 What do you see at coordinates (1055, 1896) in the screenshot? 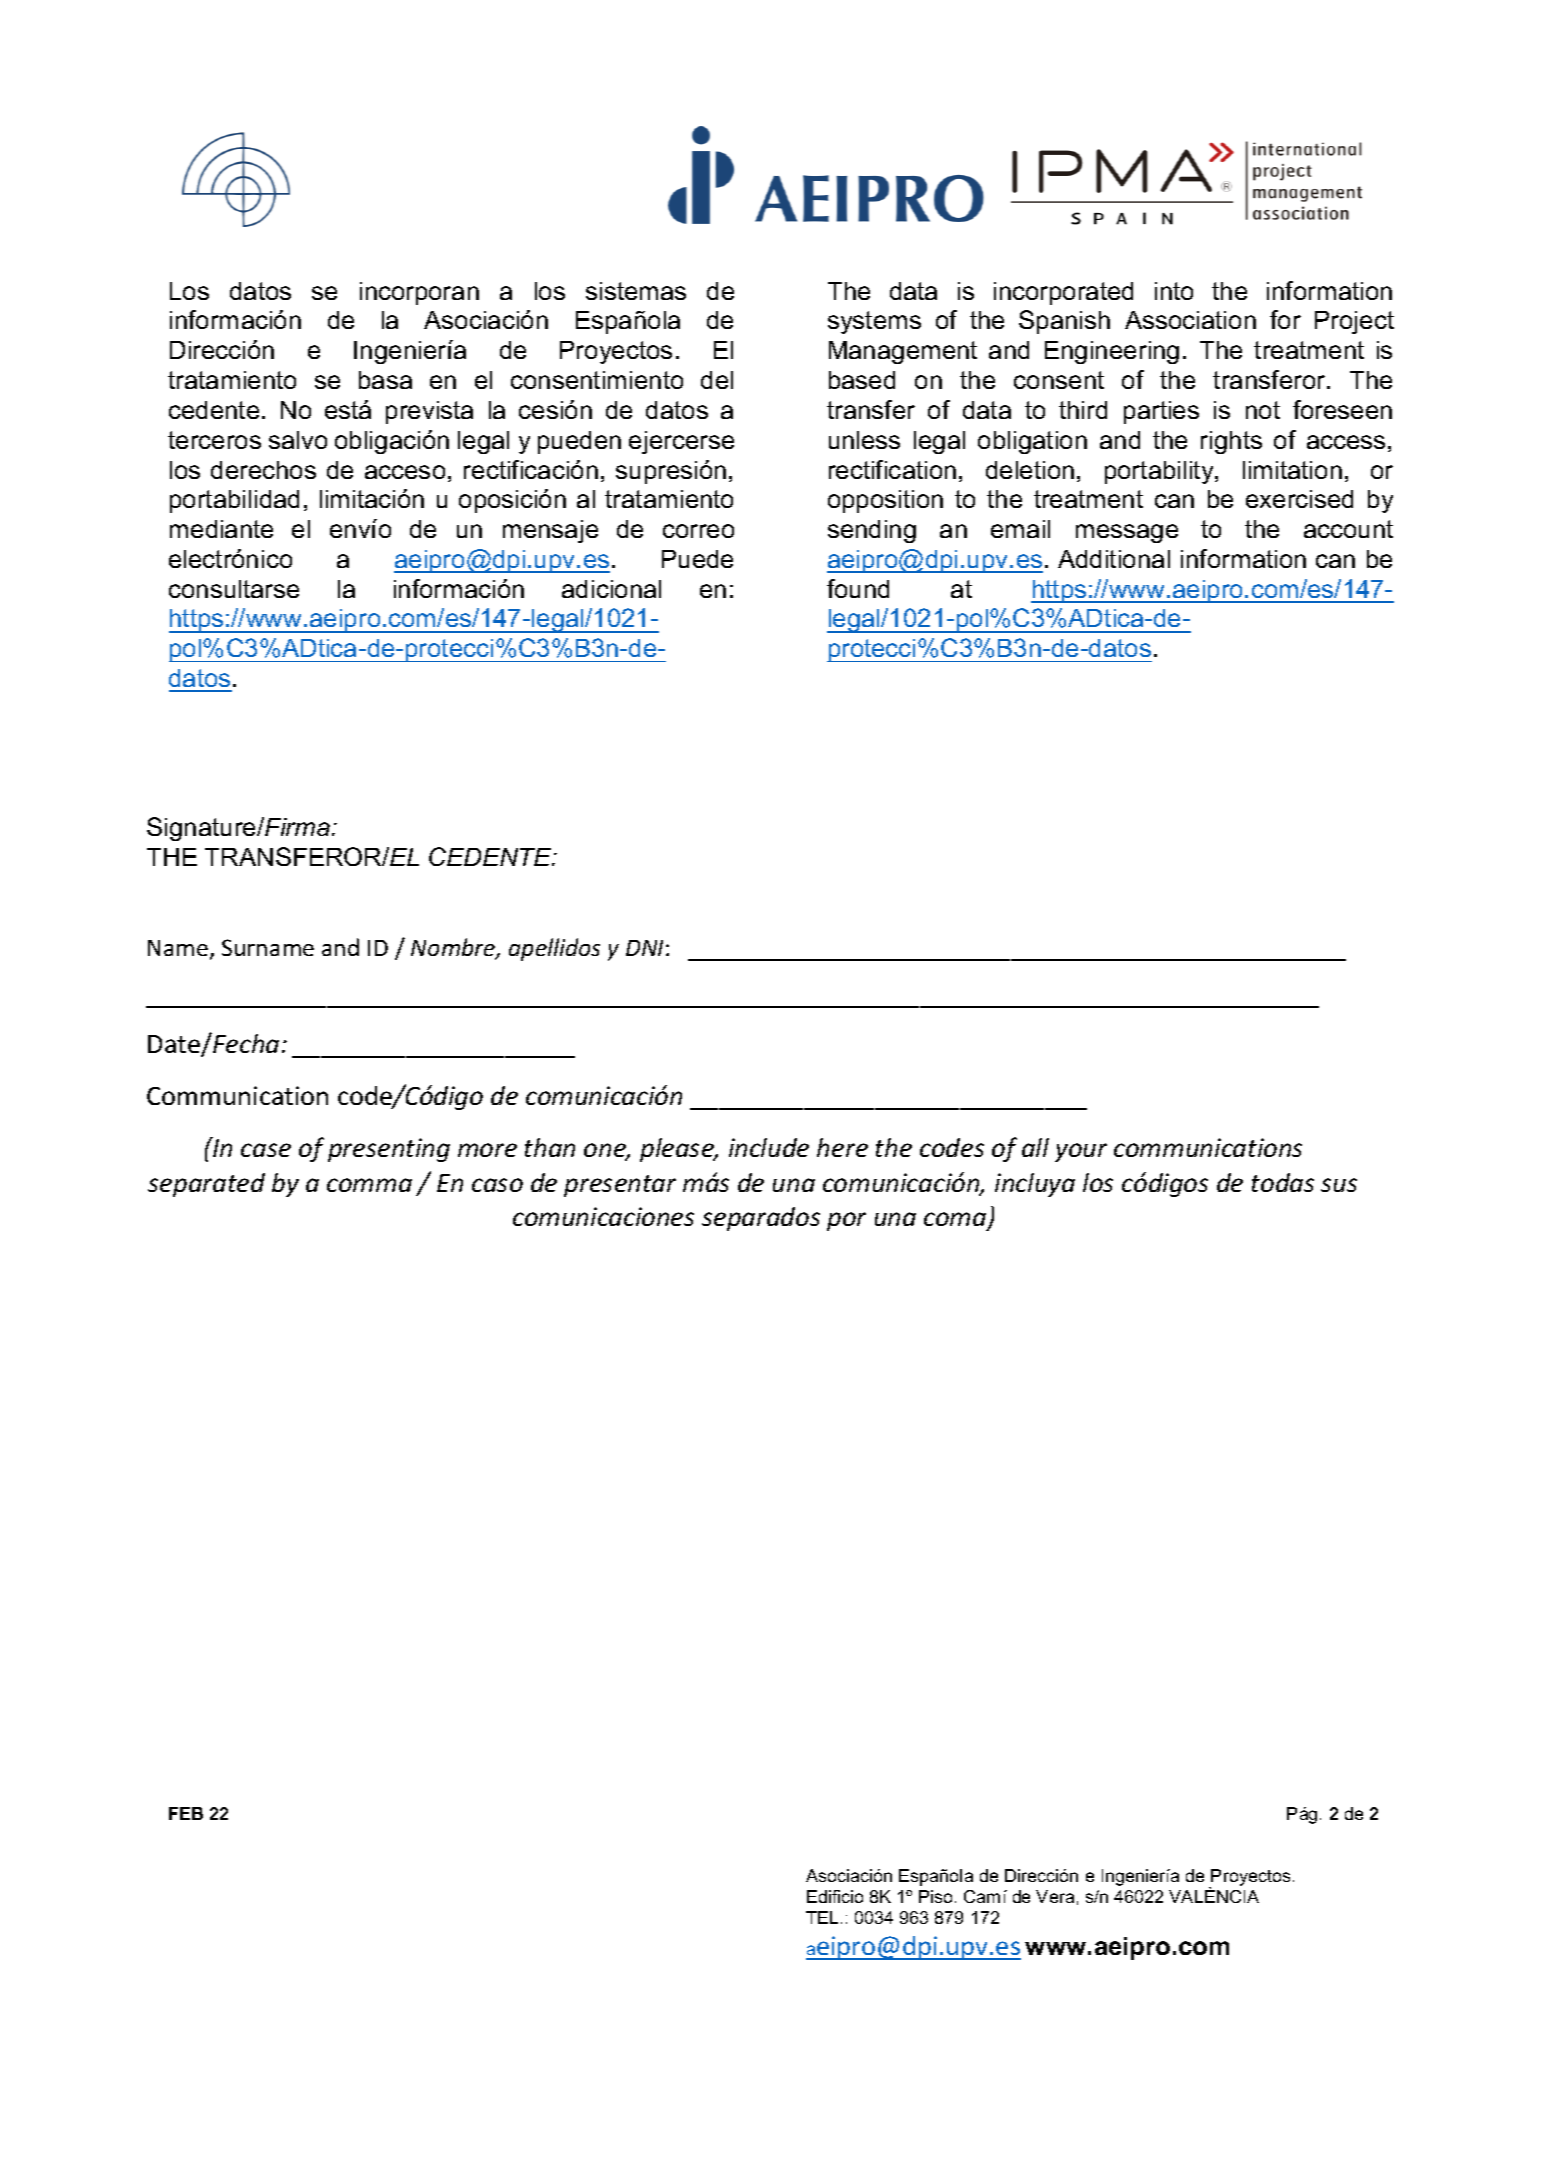
I see `Vera` at bounding box center [1055, 1896].
